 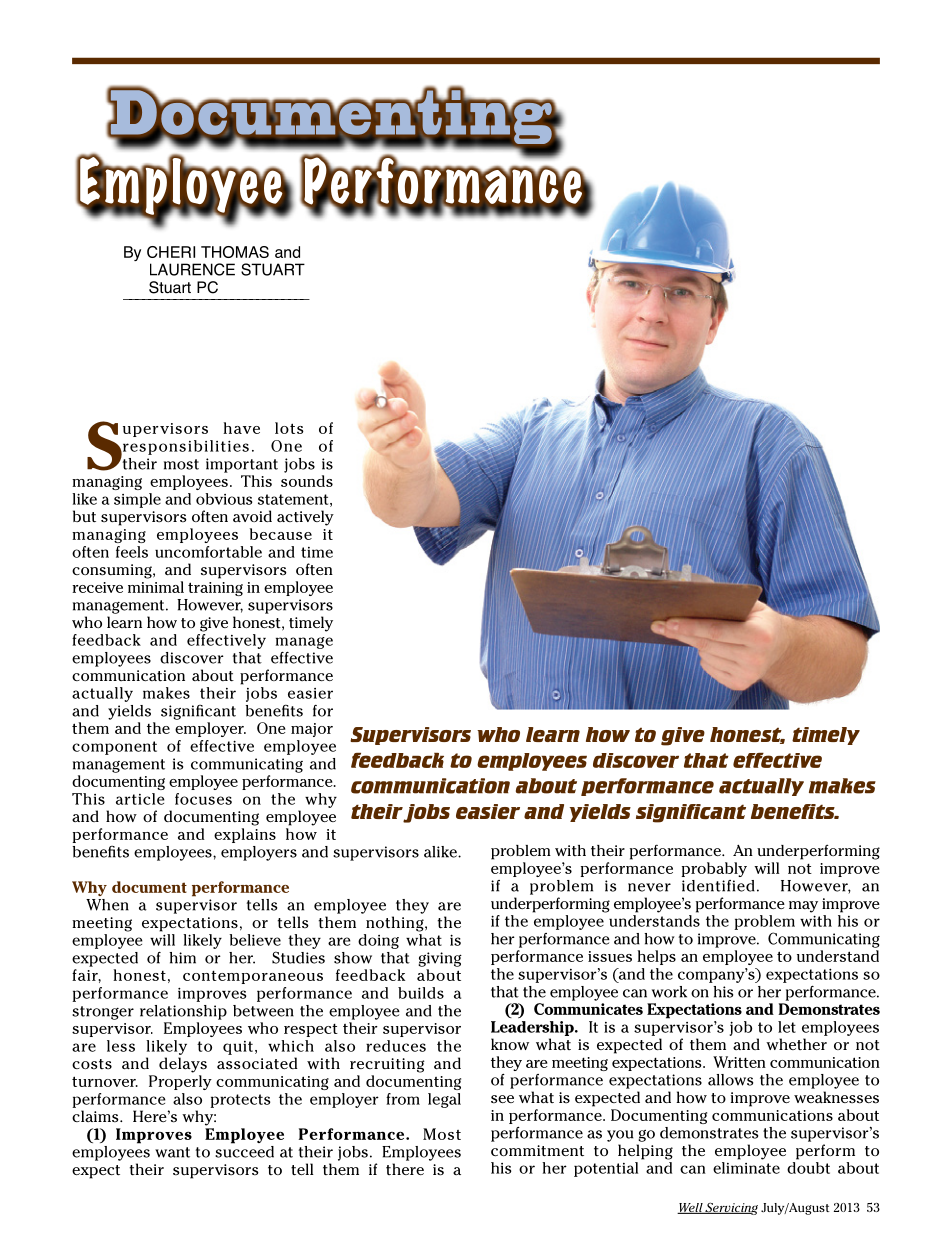 I want to click on lots, so click(x=289, y=428).
